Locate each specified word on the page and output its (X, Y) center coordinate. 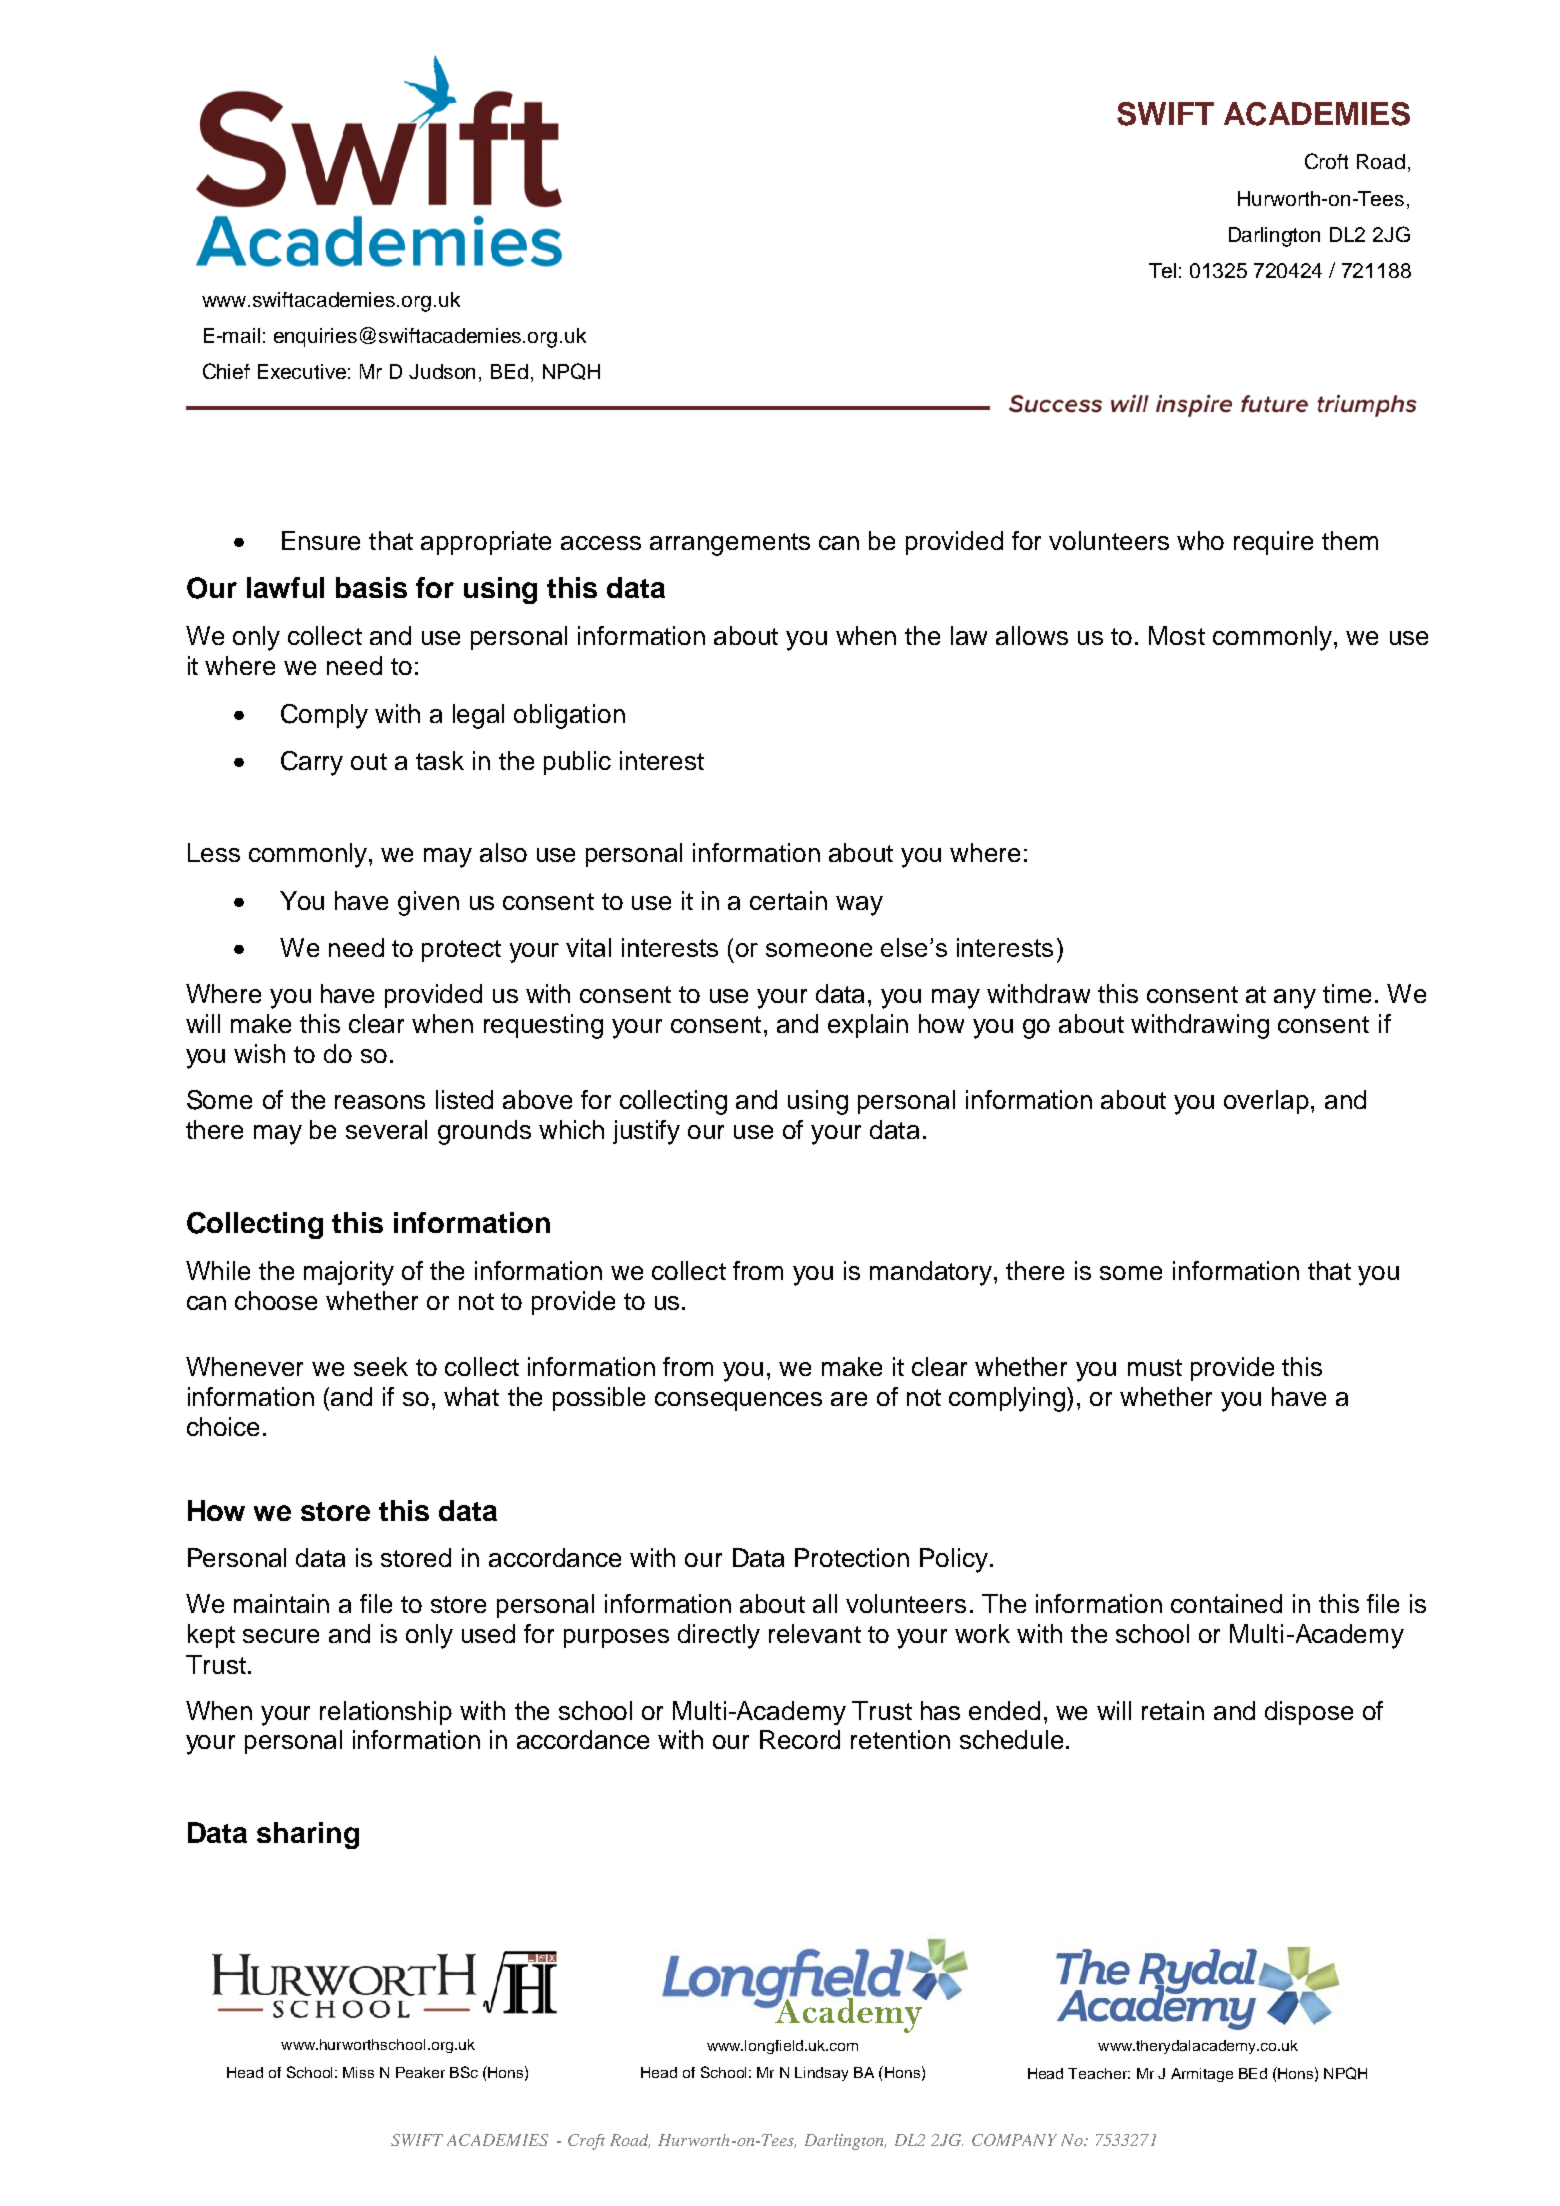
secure (281, 1636)
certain (788, 900)
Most (1177, 635)
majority (349, 1273)
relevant (815, 1633)
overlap (1266, 1102)
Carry (312, 763)
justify (646, 1132)
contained (1226, 1603)
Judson (442, 371)
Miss (358, 2072)
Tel (1162, 270)
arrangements (730, 544)
